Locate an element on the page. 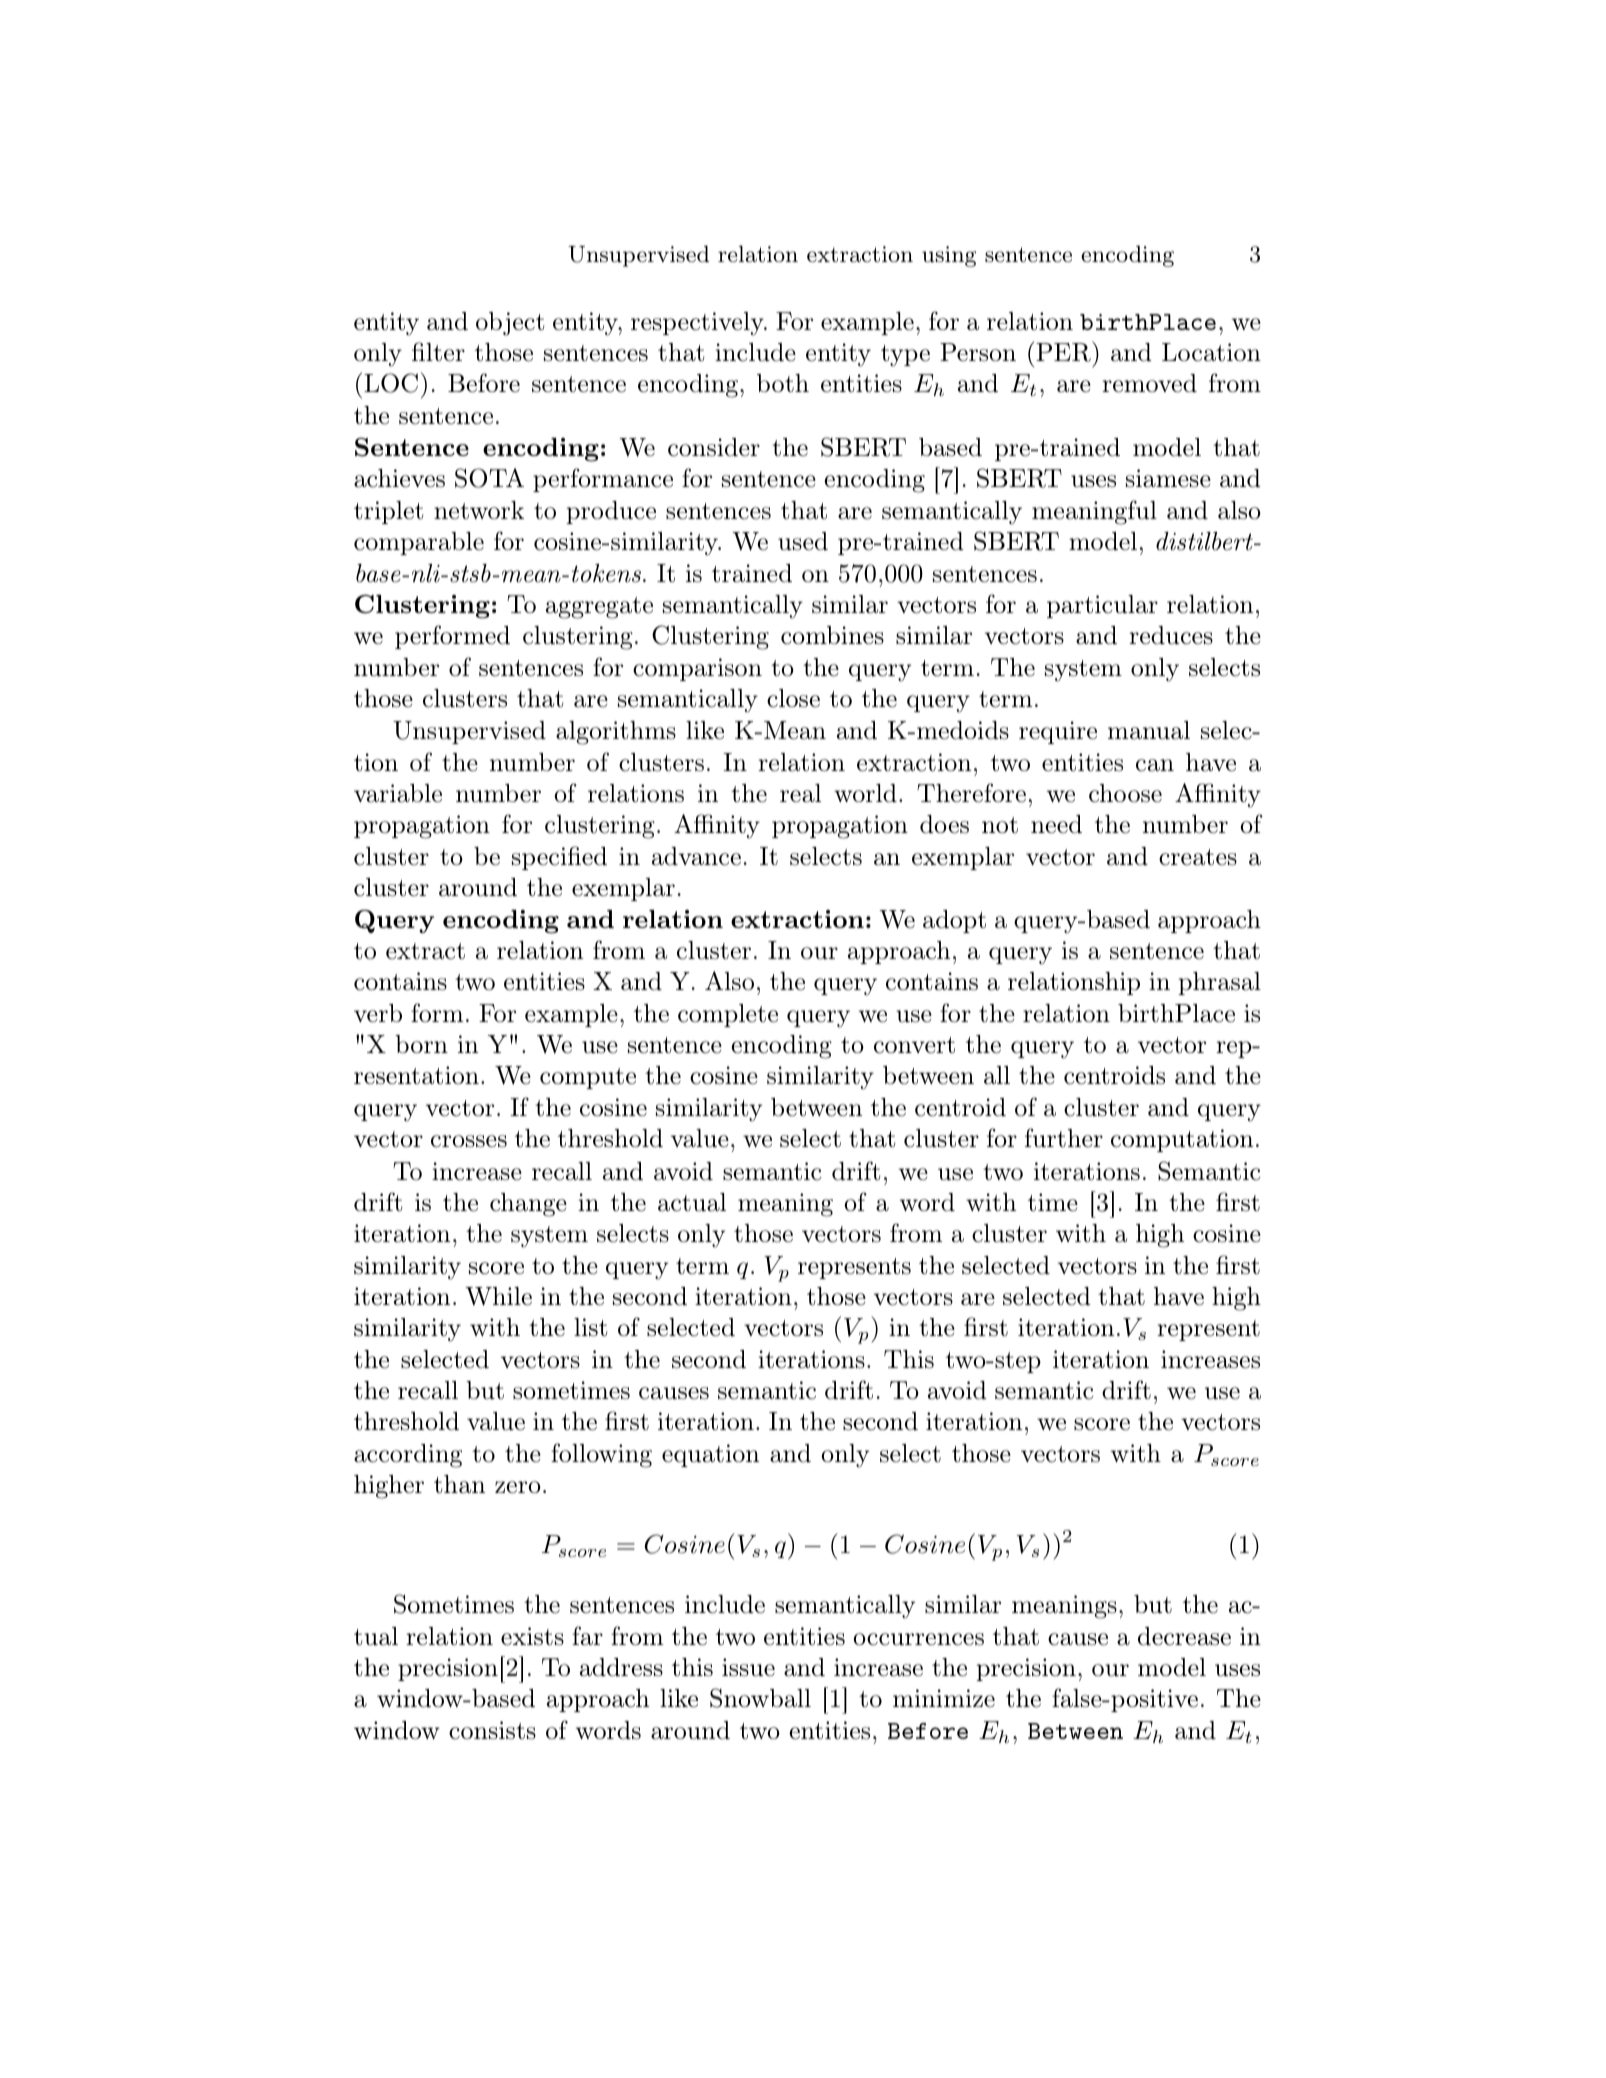  comparable is located at coordinates (419, 543).
